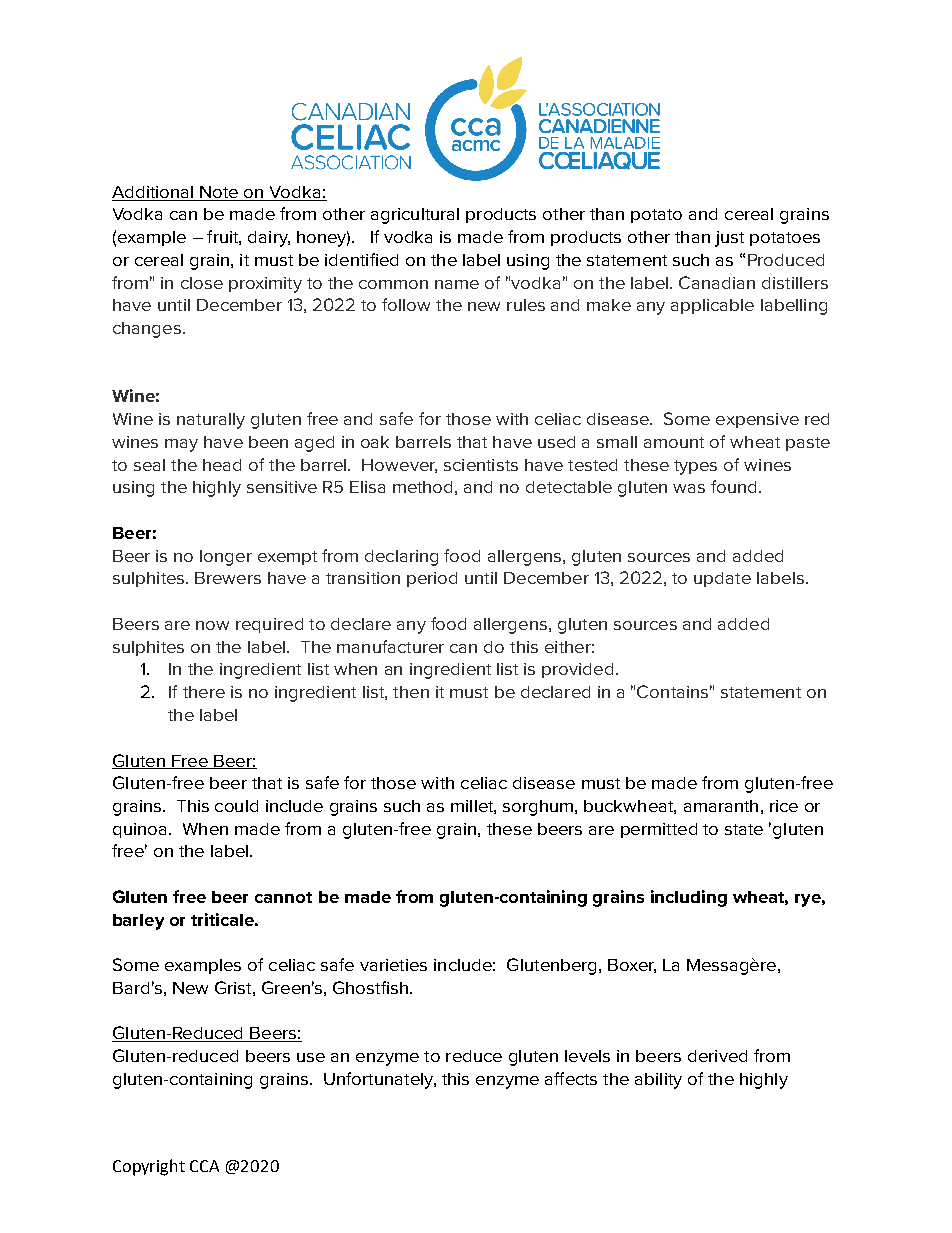  I want to click on affects, so click(571, 1078).
